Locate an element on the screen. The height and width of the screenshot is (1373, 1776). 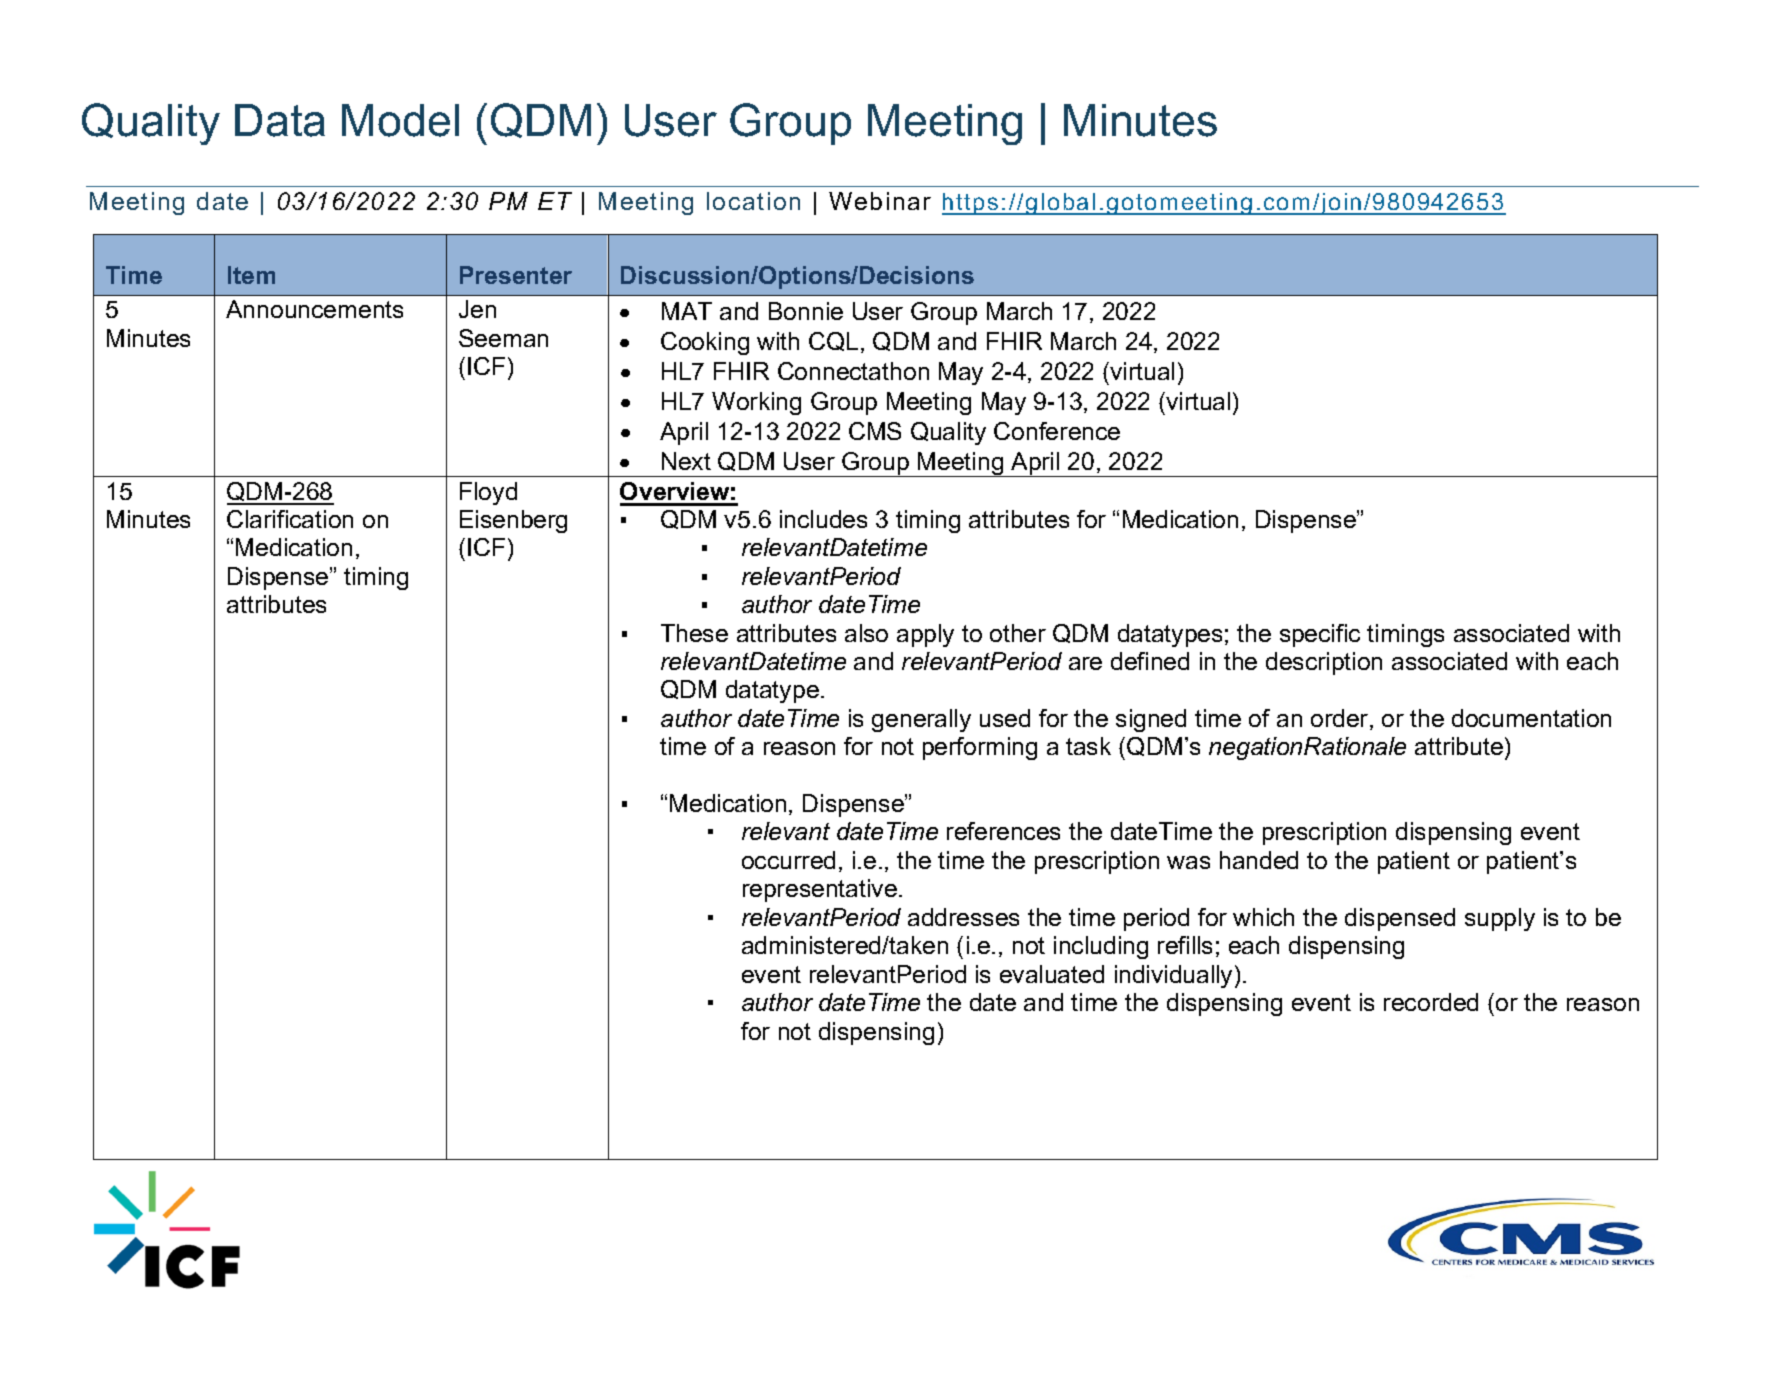
performing is located at coordinates (980, 748).
